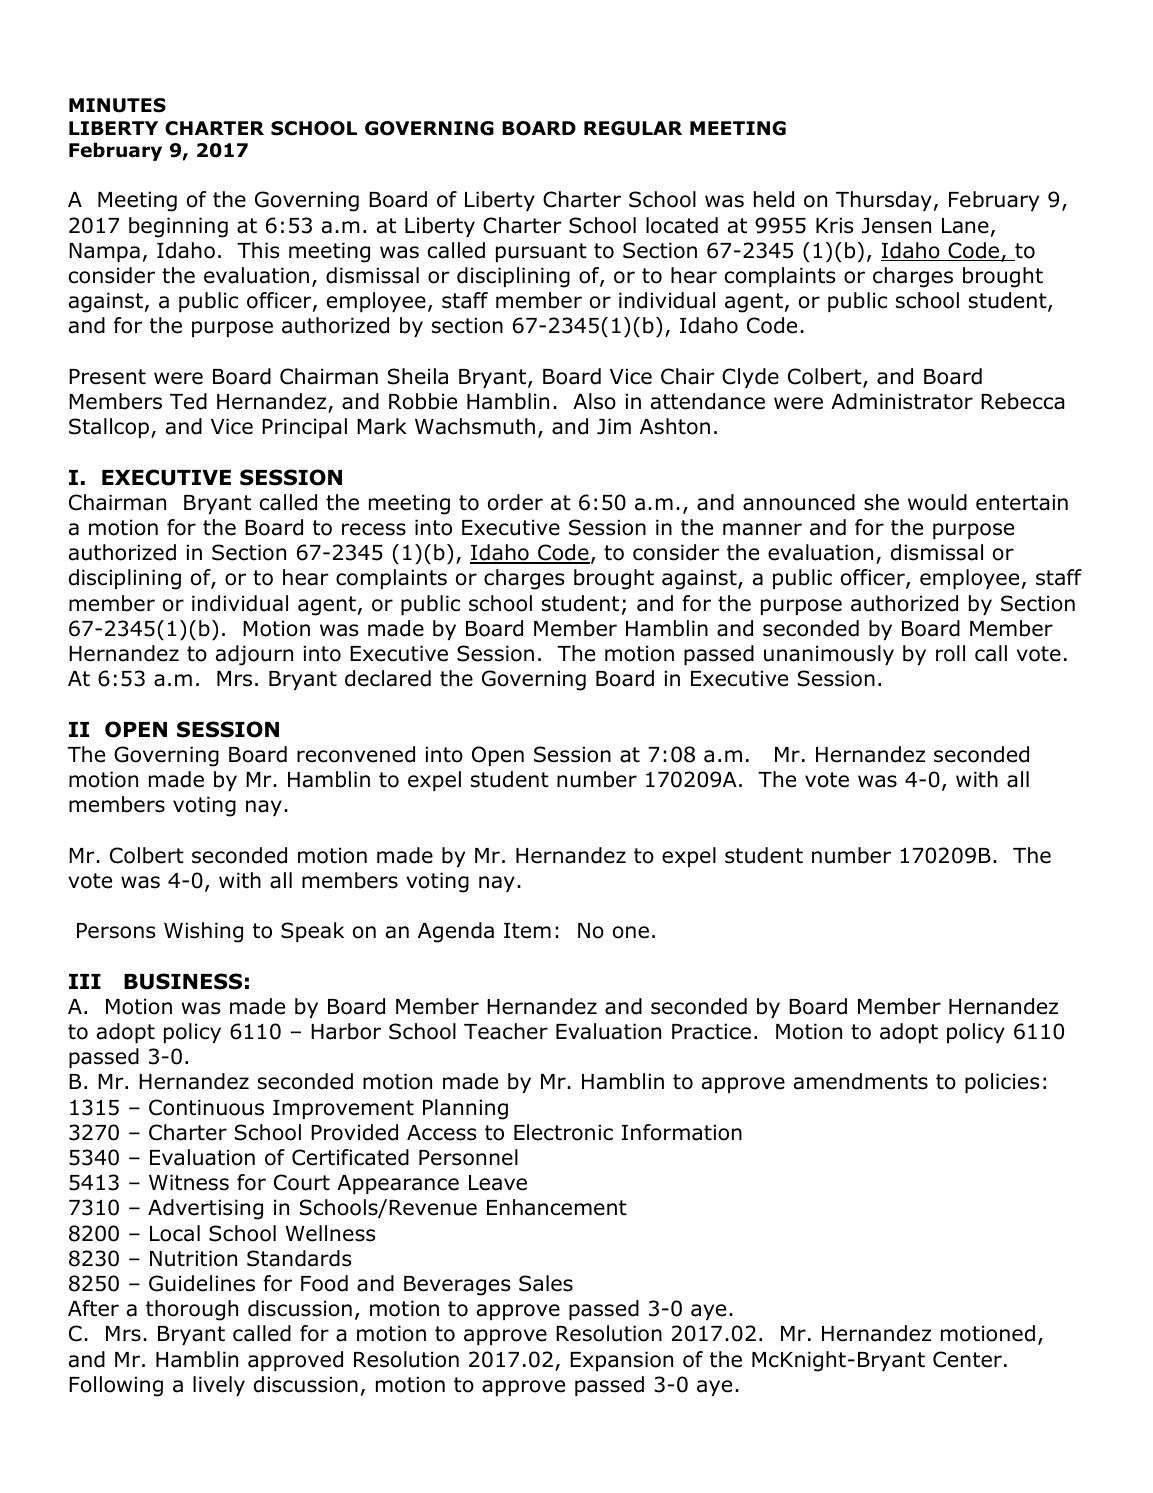 This screenshot has height=1493, width=1153. Describe the element at coordinates (967, 1359) in the screenshot. I see `Center` at that location.
